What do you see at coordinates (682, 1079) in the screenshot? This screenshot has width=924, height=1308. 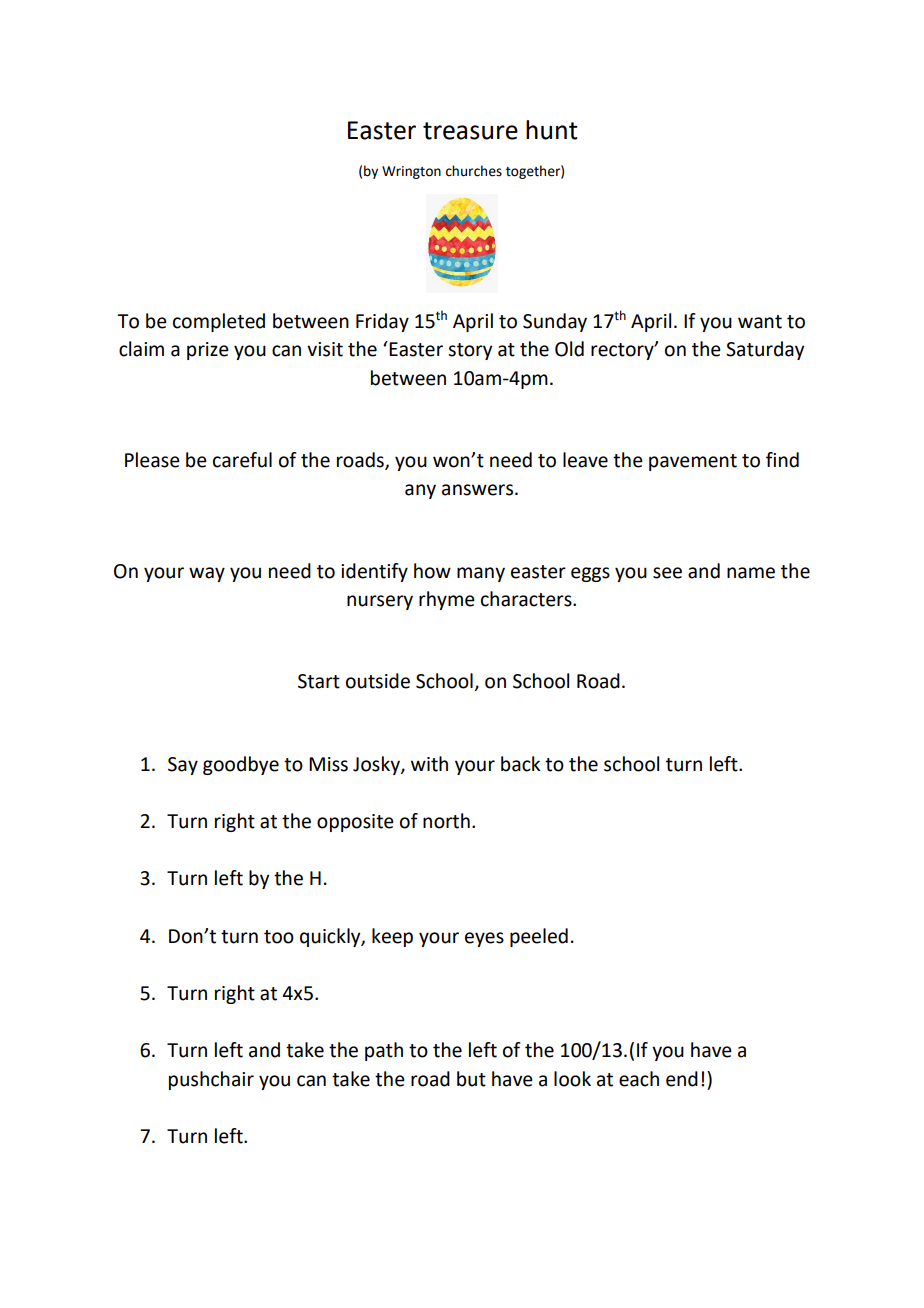 I see `end` at bounding box center [682, 1079].
